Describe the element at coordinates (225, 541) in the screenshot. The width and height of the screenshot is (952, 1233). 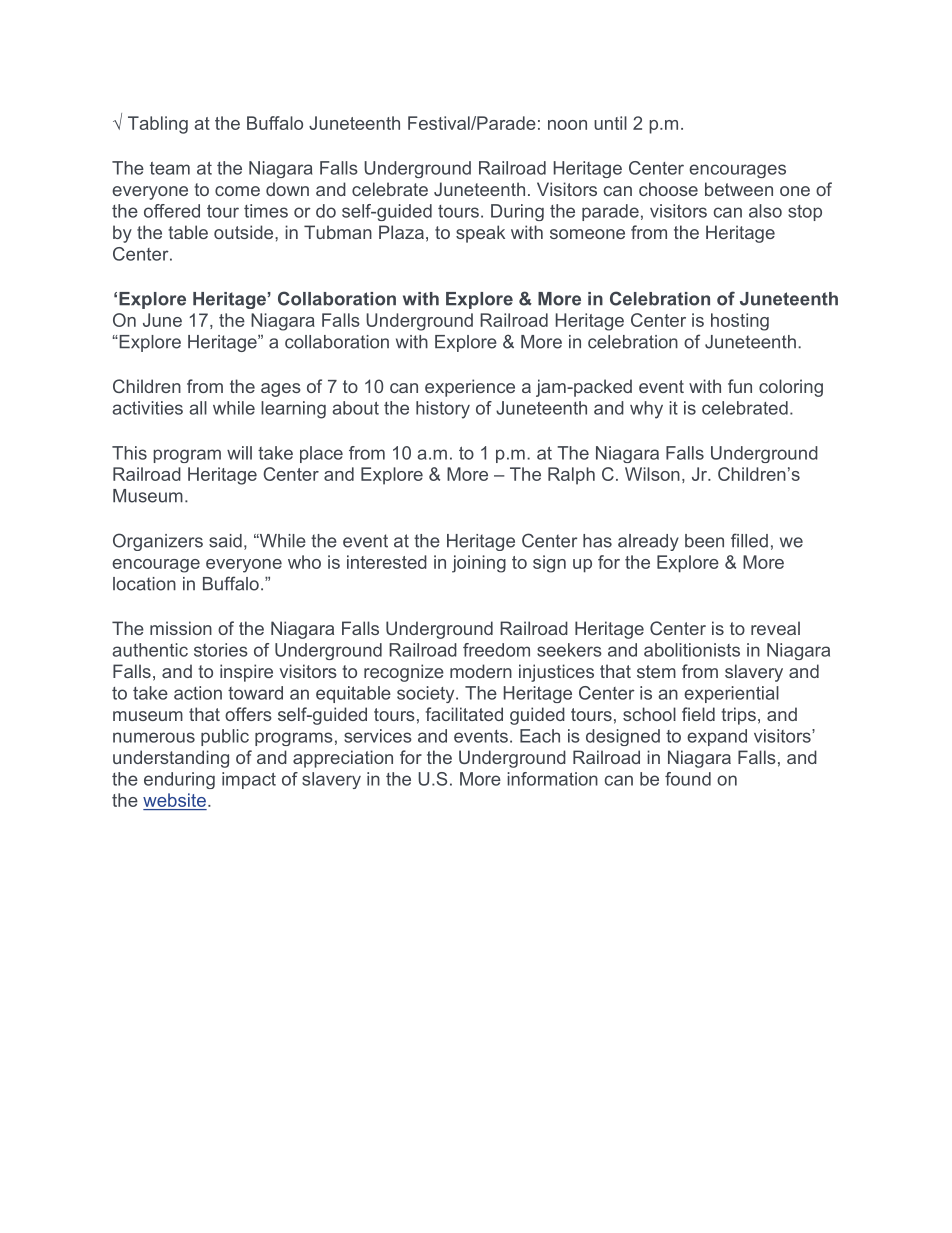
I see `said` at that location.
